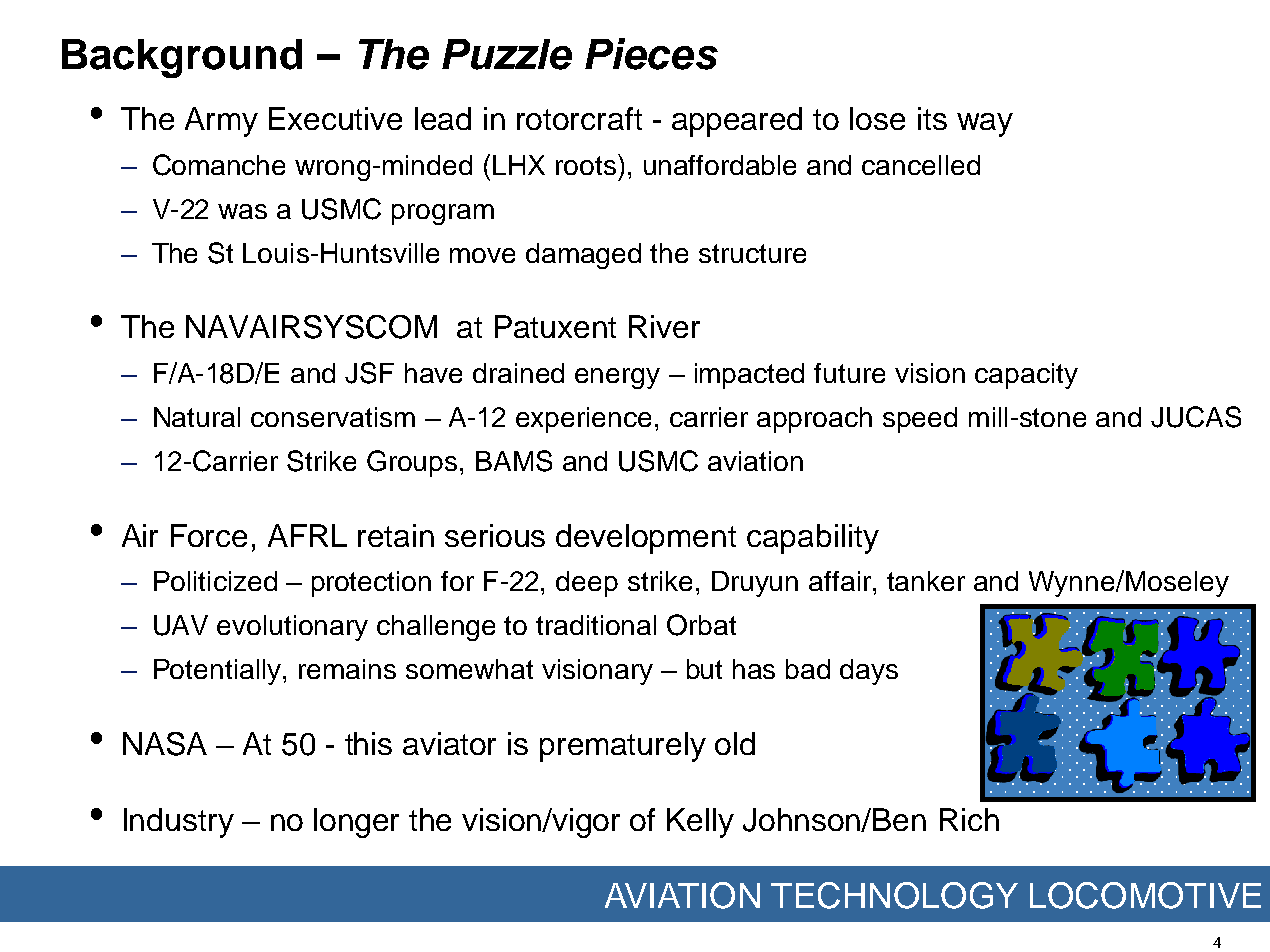 This page has height=952, width=1270. I want to click on capacity, so click(1026, 376).
